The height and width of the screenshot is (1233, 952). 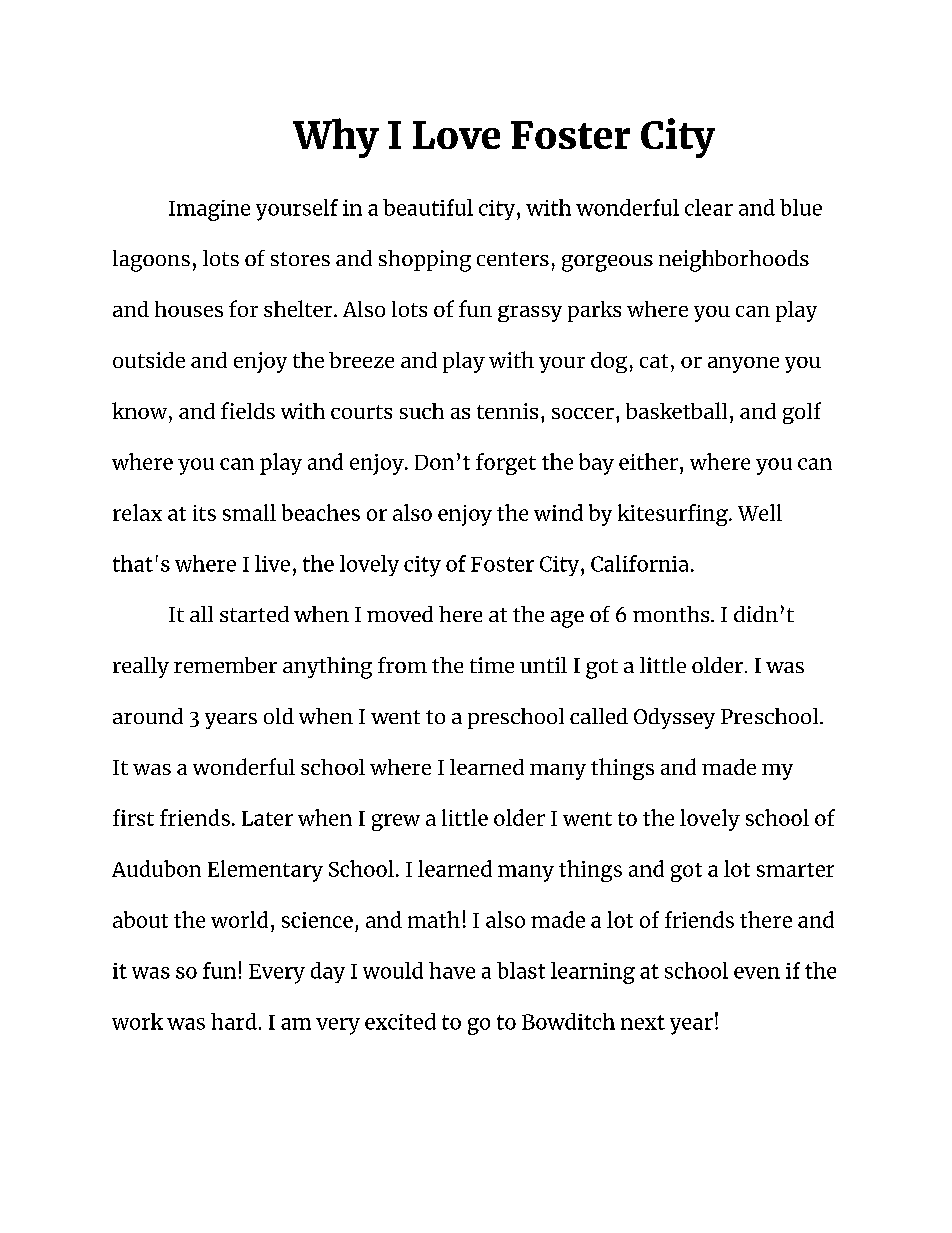 I want to click on beautiful, so click(x=428, y=207).
